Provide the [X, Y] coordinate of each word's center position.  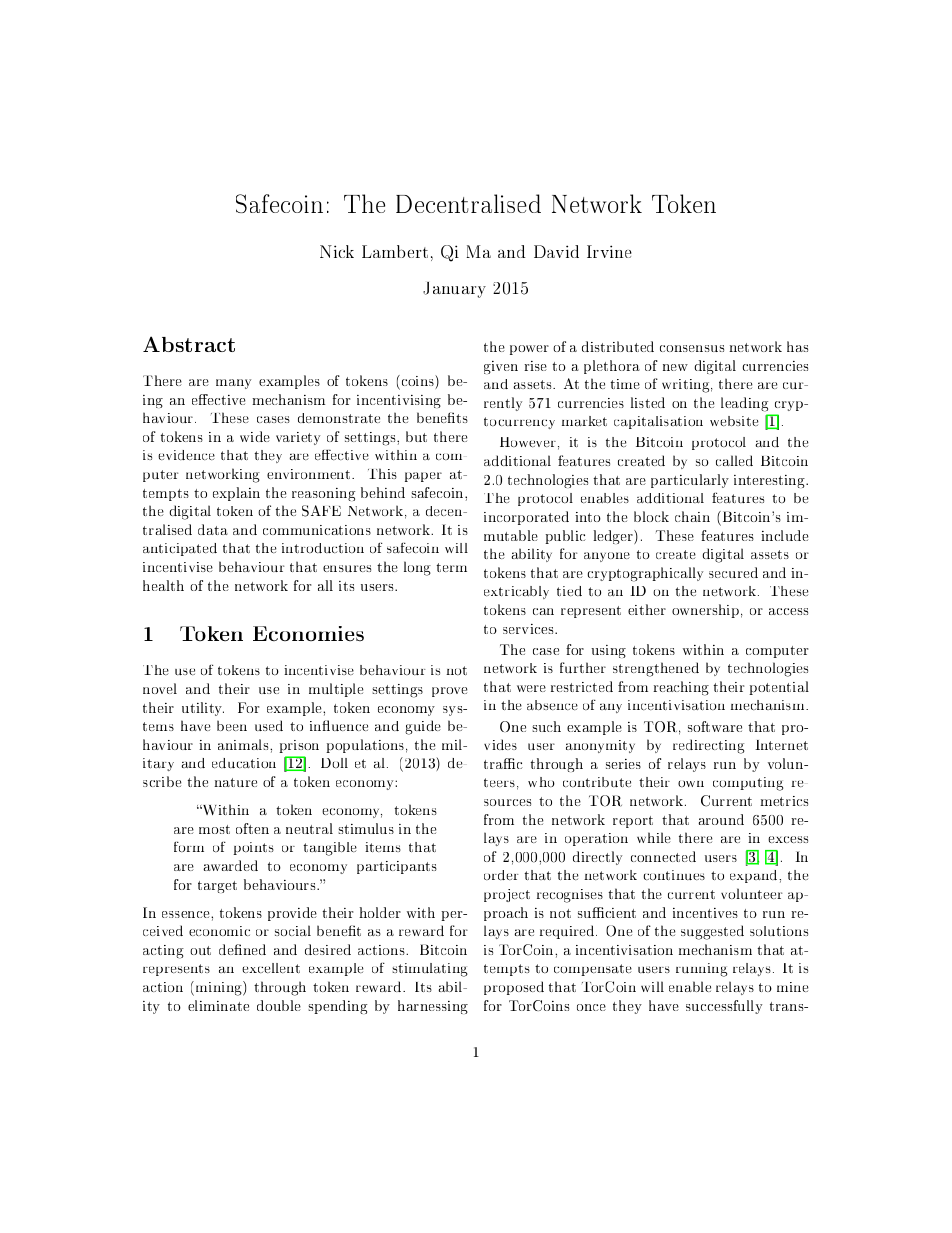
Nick [337, 251]
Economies [308, 633]
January [454, 290]
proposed [514, 988]
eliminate [218, 1005]
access [788, 611]
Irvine [609, 251]
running [701, 970]
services [529, 629]
